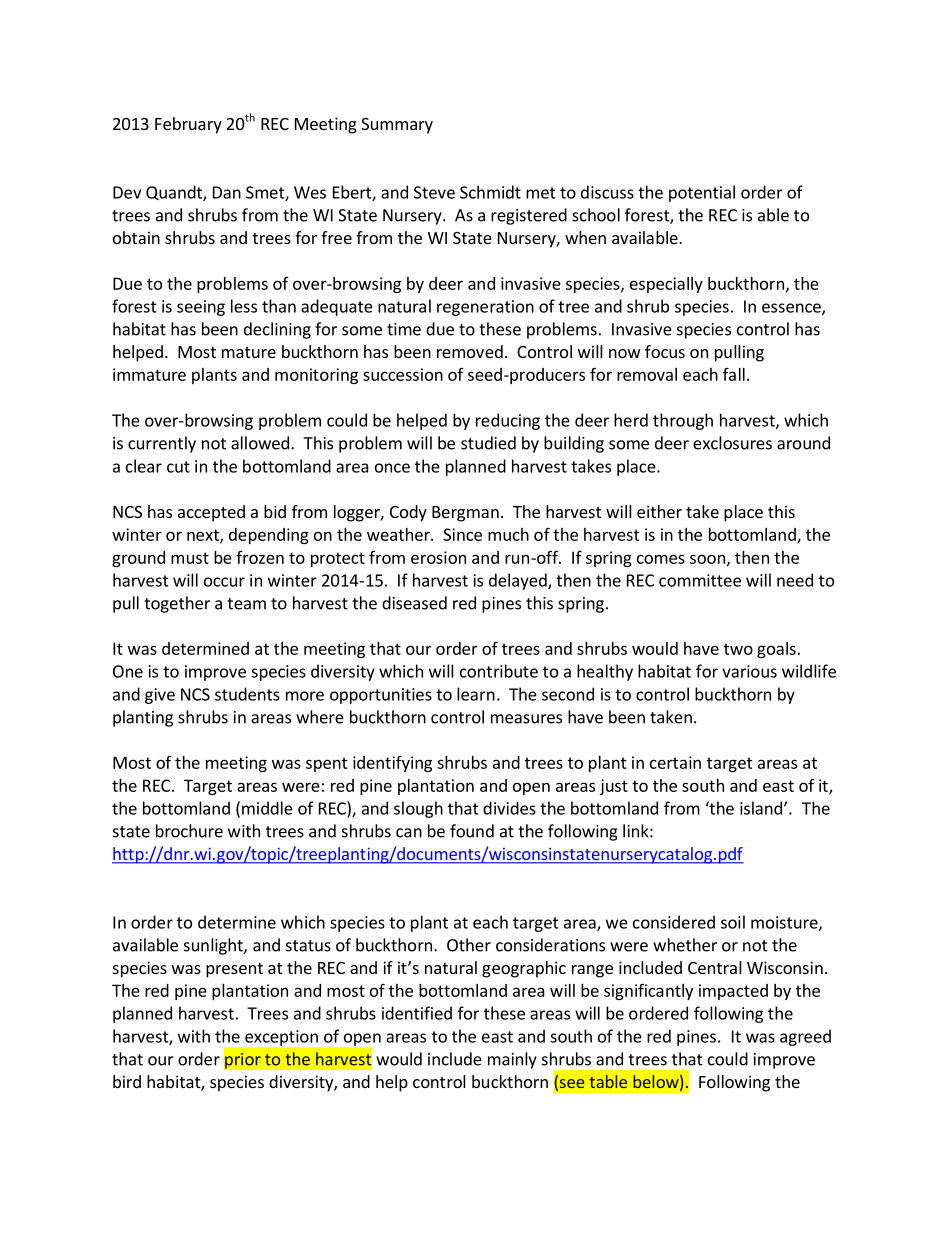 Image resolution: width=952 pixels, height=1233 pixels. Describe the element at coordinates (683, 421) in the screenshot. I see `through` at that location.
